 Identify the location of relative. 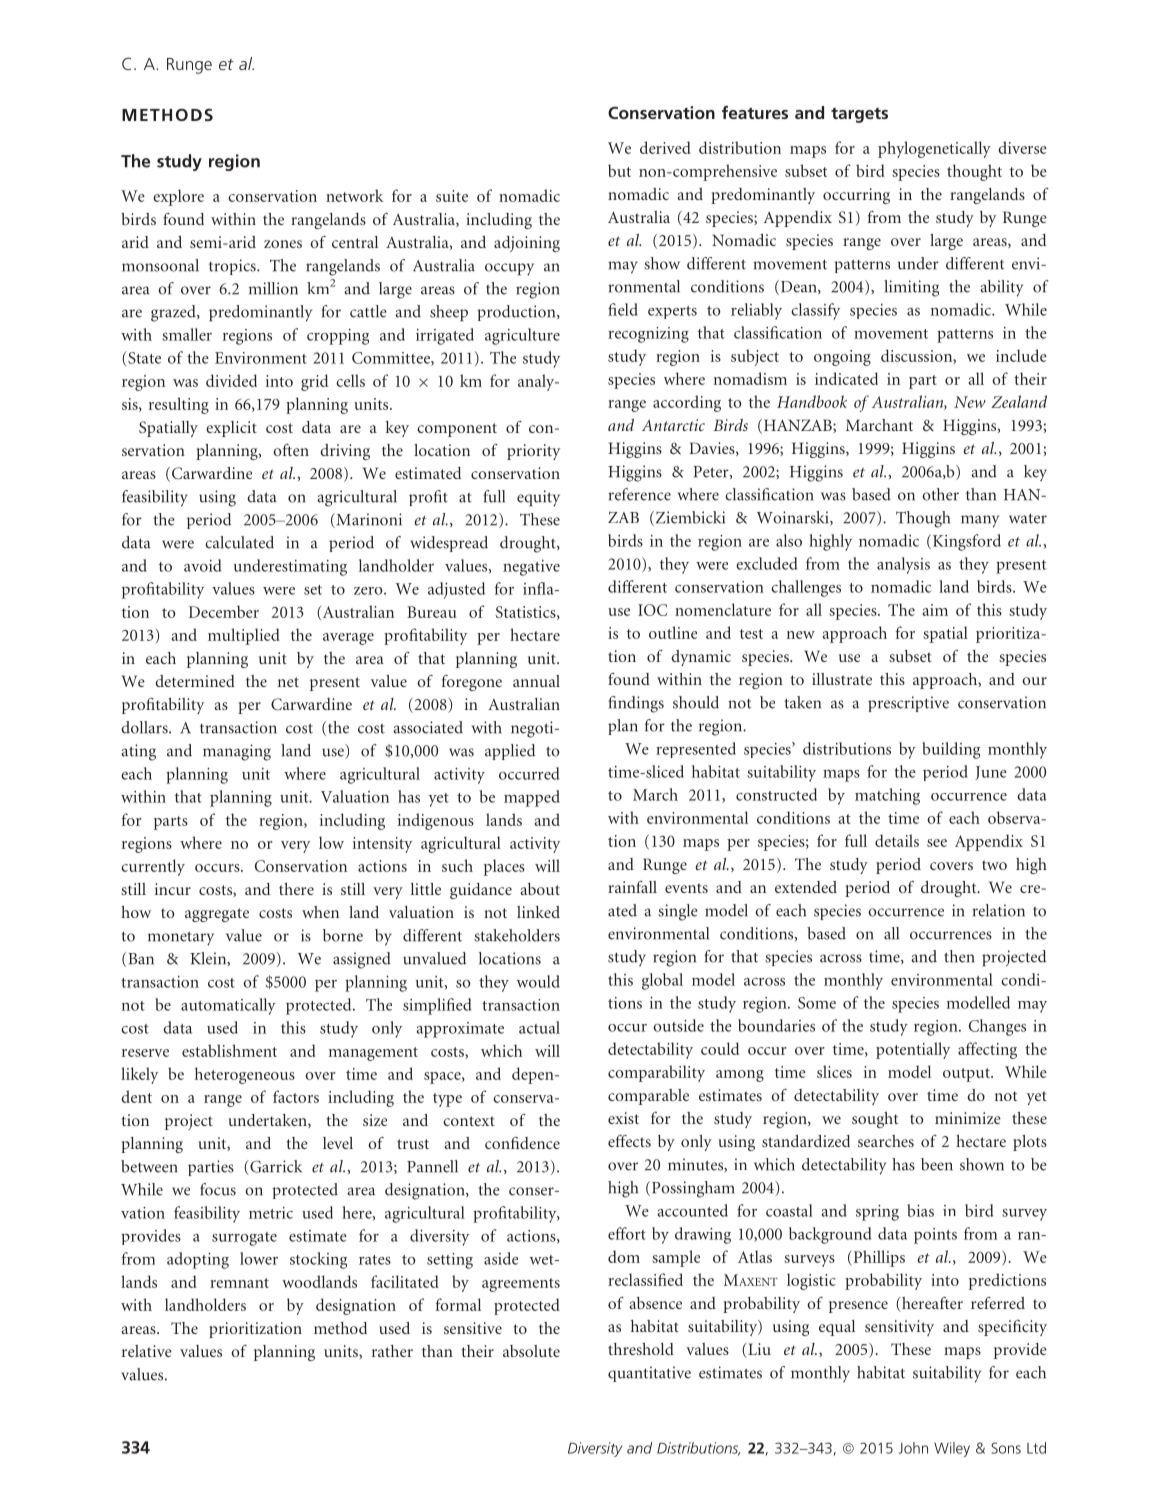
(147, 1351).
